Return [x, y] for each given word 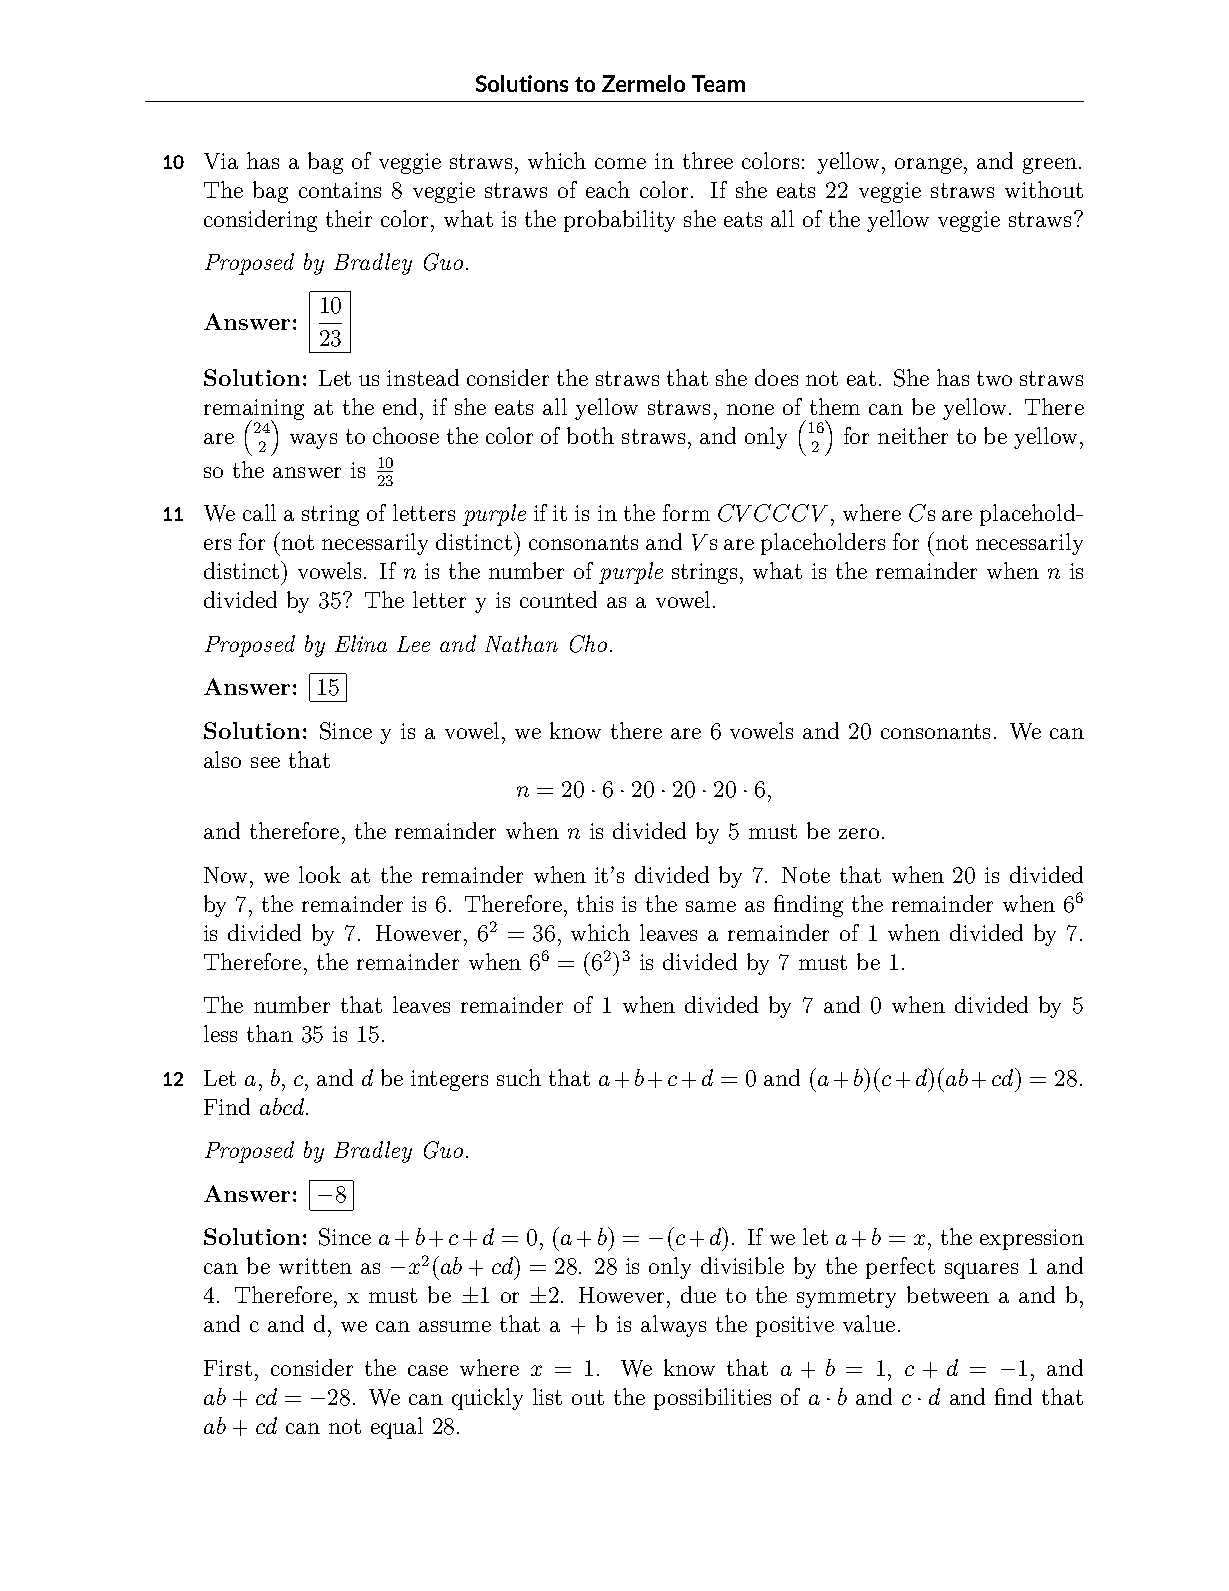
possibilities [712, 1399]
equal [397, 1428]
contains [340, 190]
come [620, 163]
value [869, 1323]
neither [913, 435]
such [519, 1077]
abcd [282, 1106]
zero [859, 833]
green [1050, 166]
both [590, 435]
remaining [254, 410]
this [595, 903]
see [265, 762]
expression [1032, 1239]
